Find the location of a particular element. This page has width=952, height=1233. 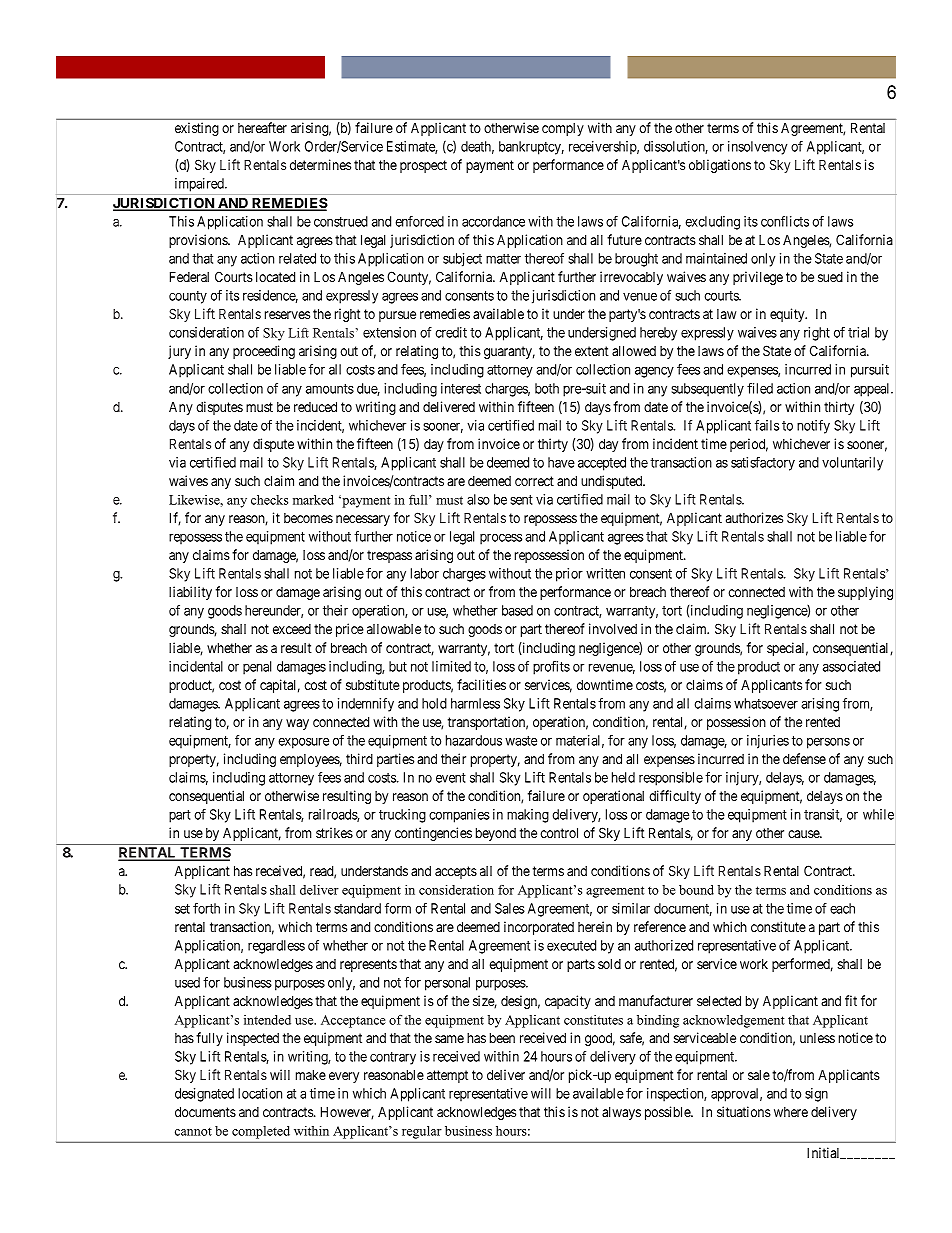

exceed is located at coordinates (292, 629).
